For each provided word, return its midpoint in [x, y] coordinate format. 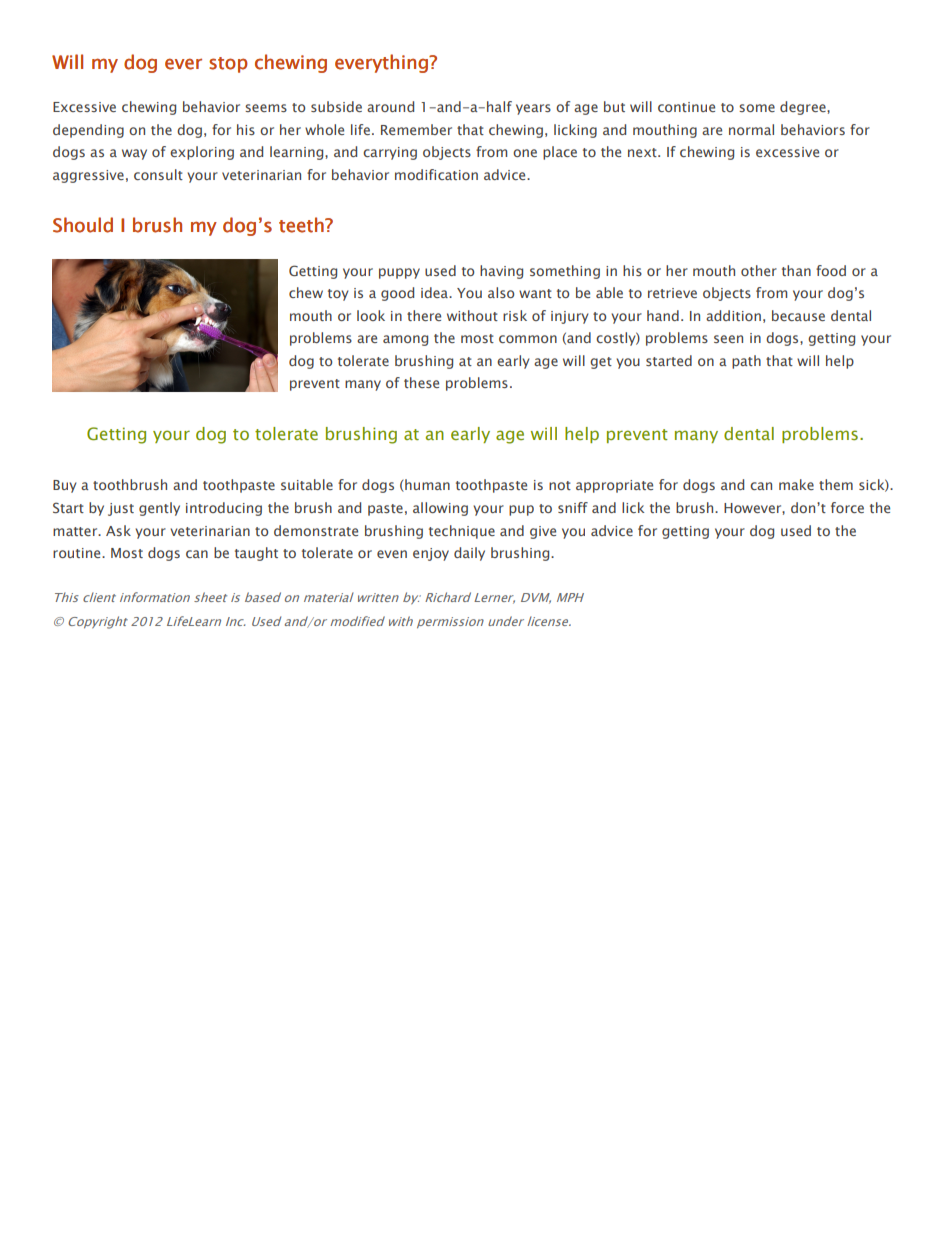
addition [733, 315]
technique [462, 532]
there [424, 315]
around [390, 106]
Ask [118, 530]
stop [228, 65]
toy [338, 295]
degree [804, 108]
